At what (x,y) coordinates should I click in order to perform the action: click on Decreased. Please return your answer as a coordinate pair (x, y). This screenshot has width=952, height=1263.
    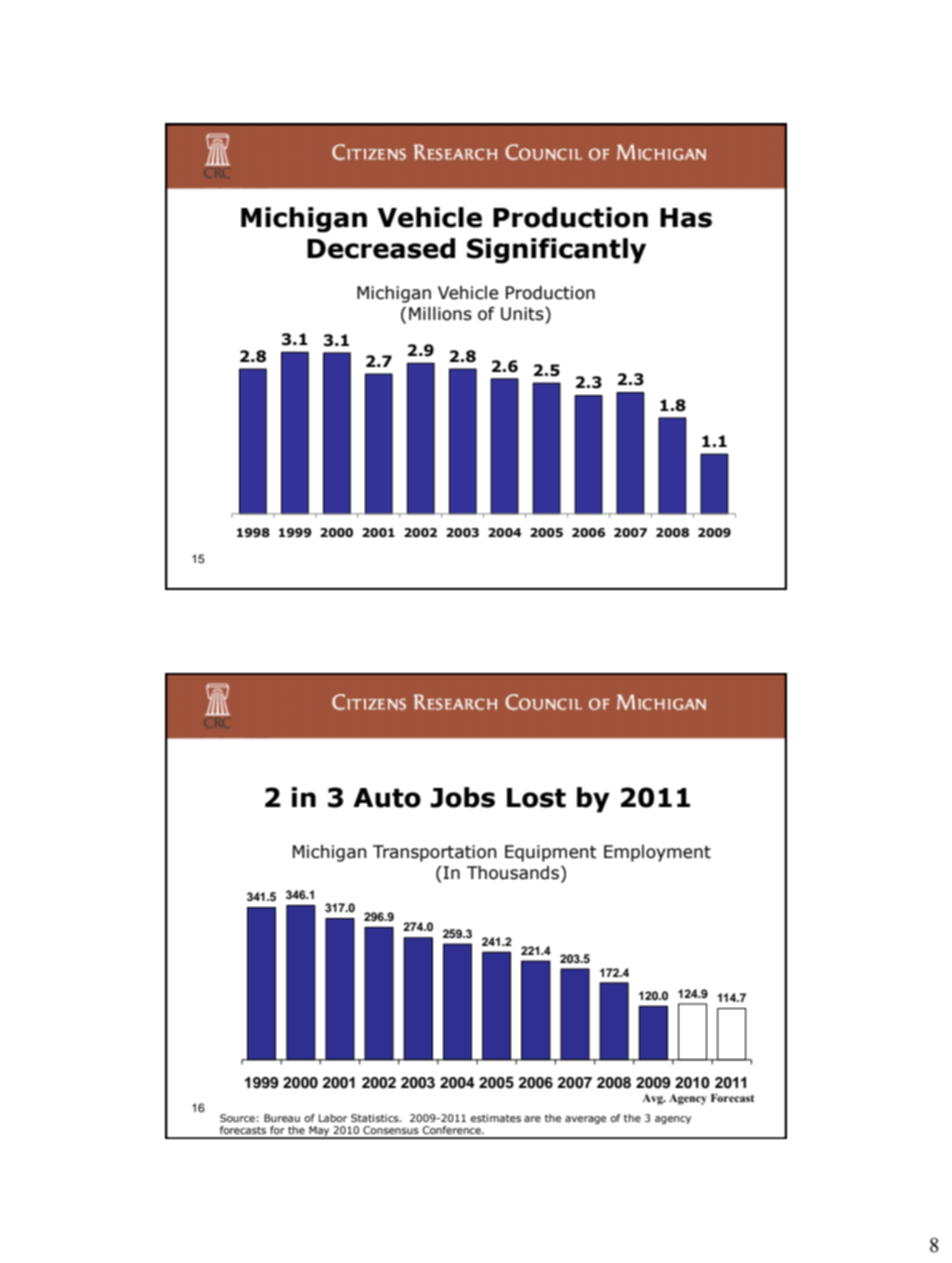
    Looking at the image, I should click on (381, 248).
